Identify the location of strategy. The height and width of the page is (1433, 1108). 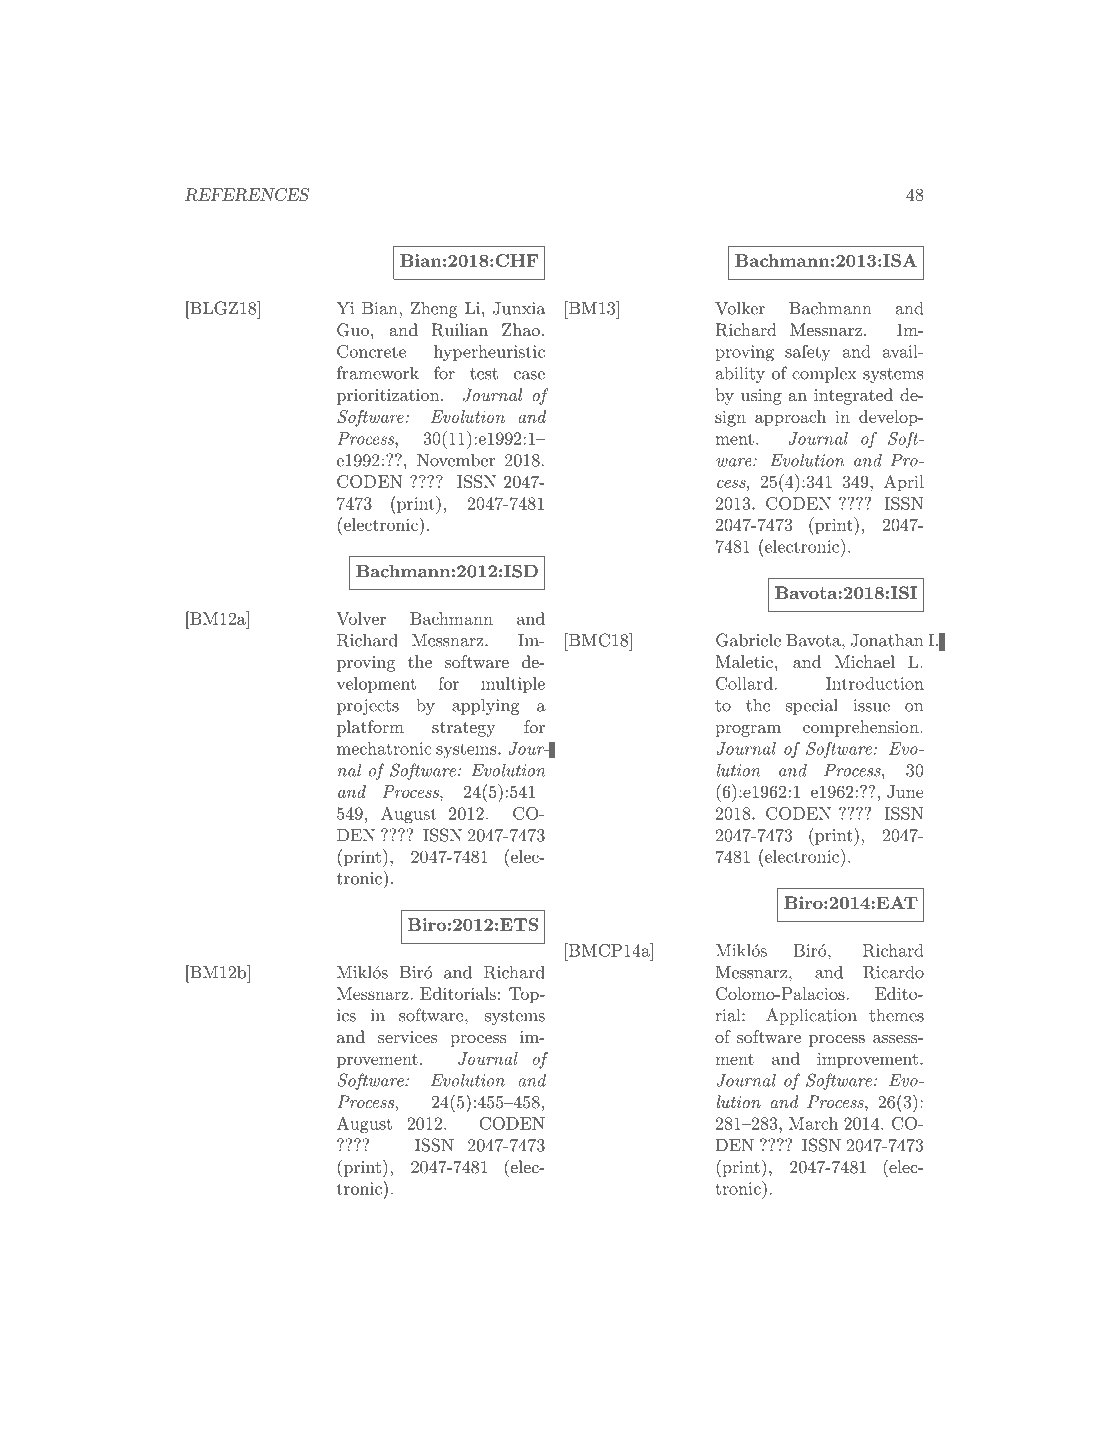
(464, 729).
